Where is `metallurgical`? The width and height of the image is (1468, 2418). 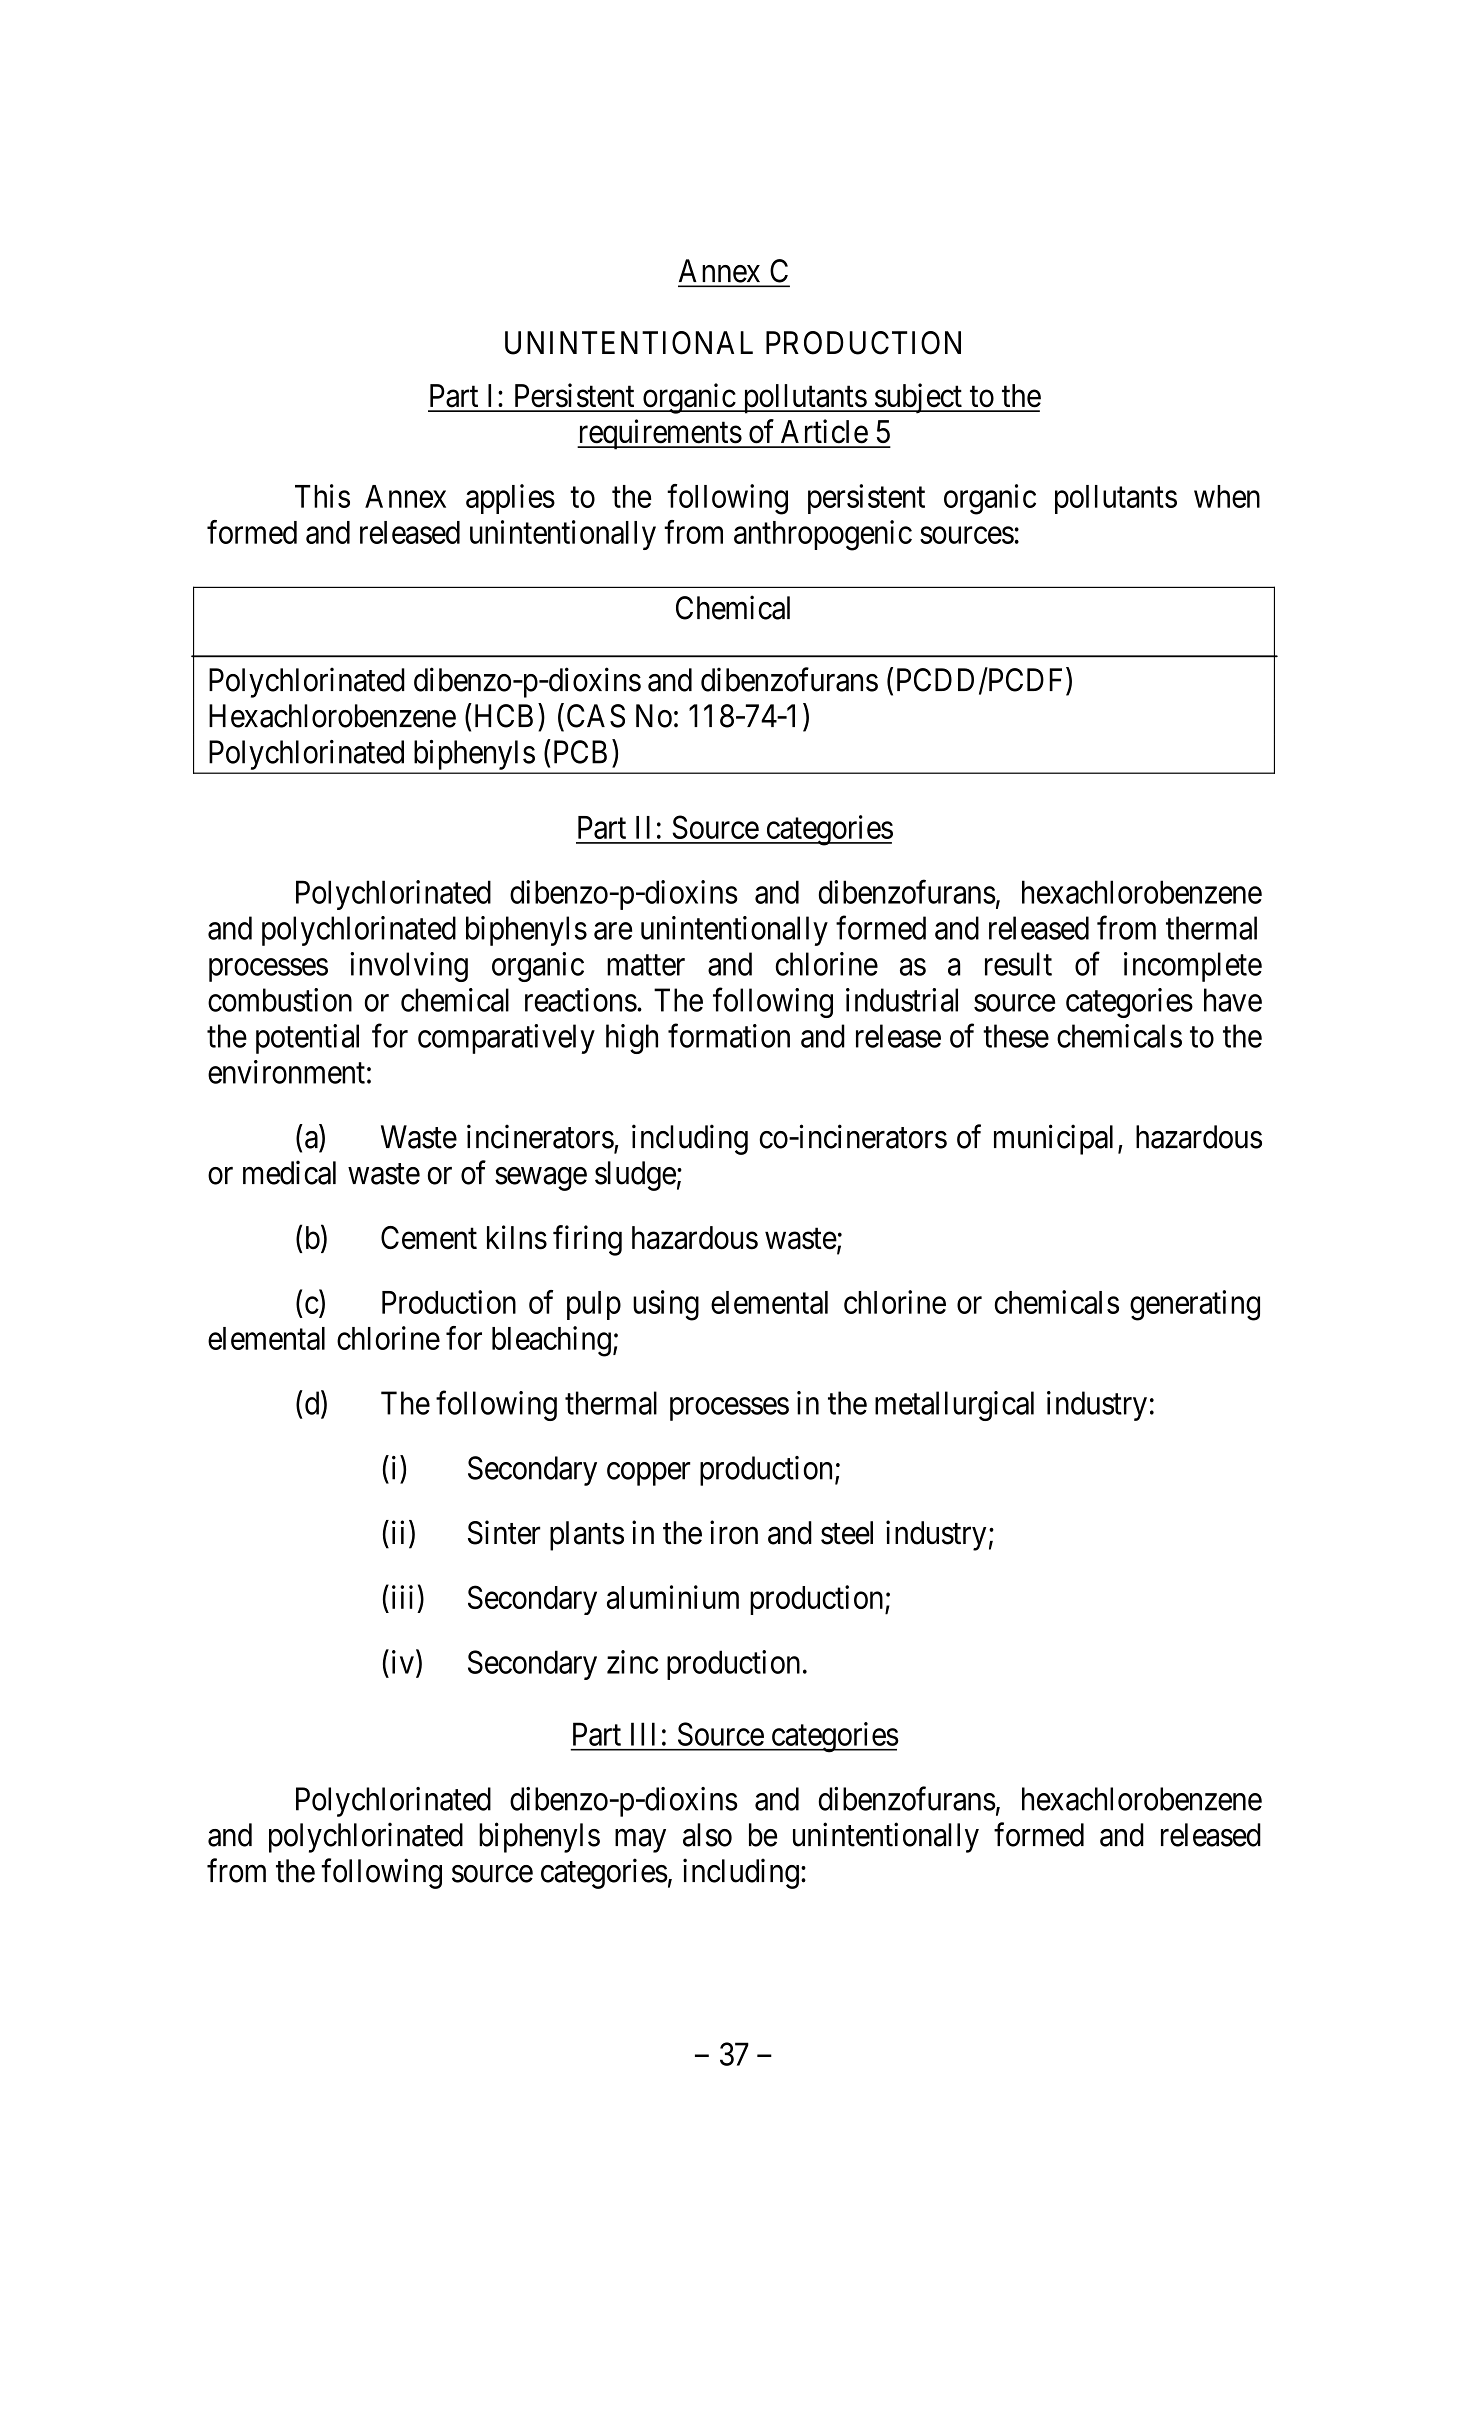
metallurgical is located at coordinates (954, 1406).
